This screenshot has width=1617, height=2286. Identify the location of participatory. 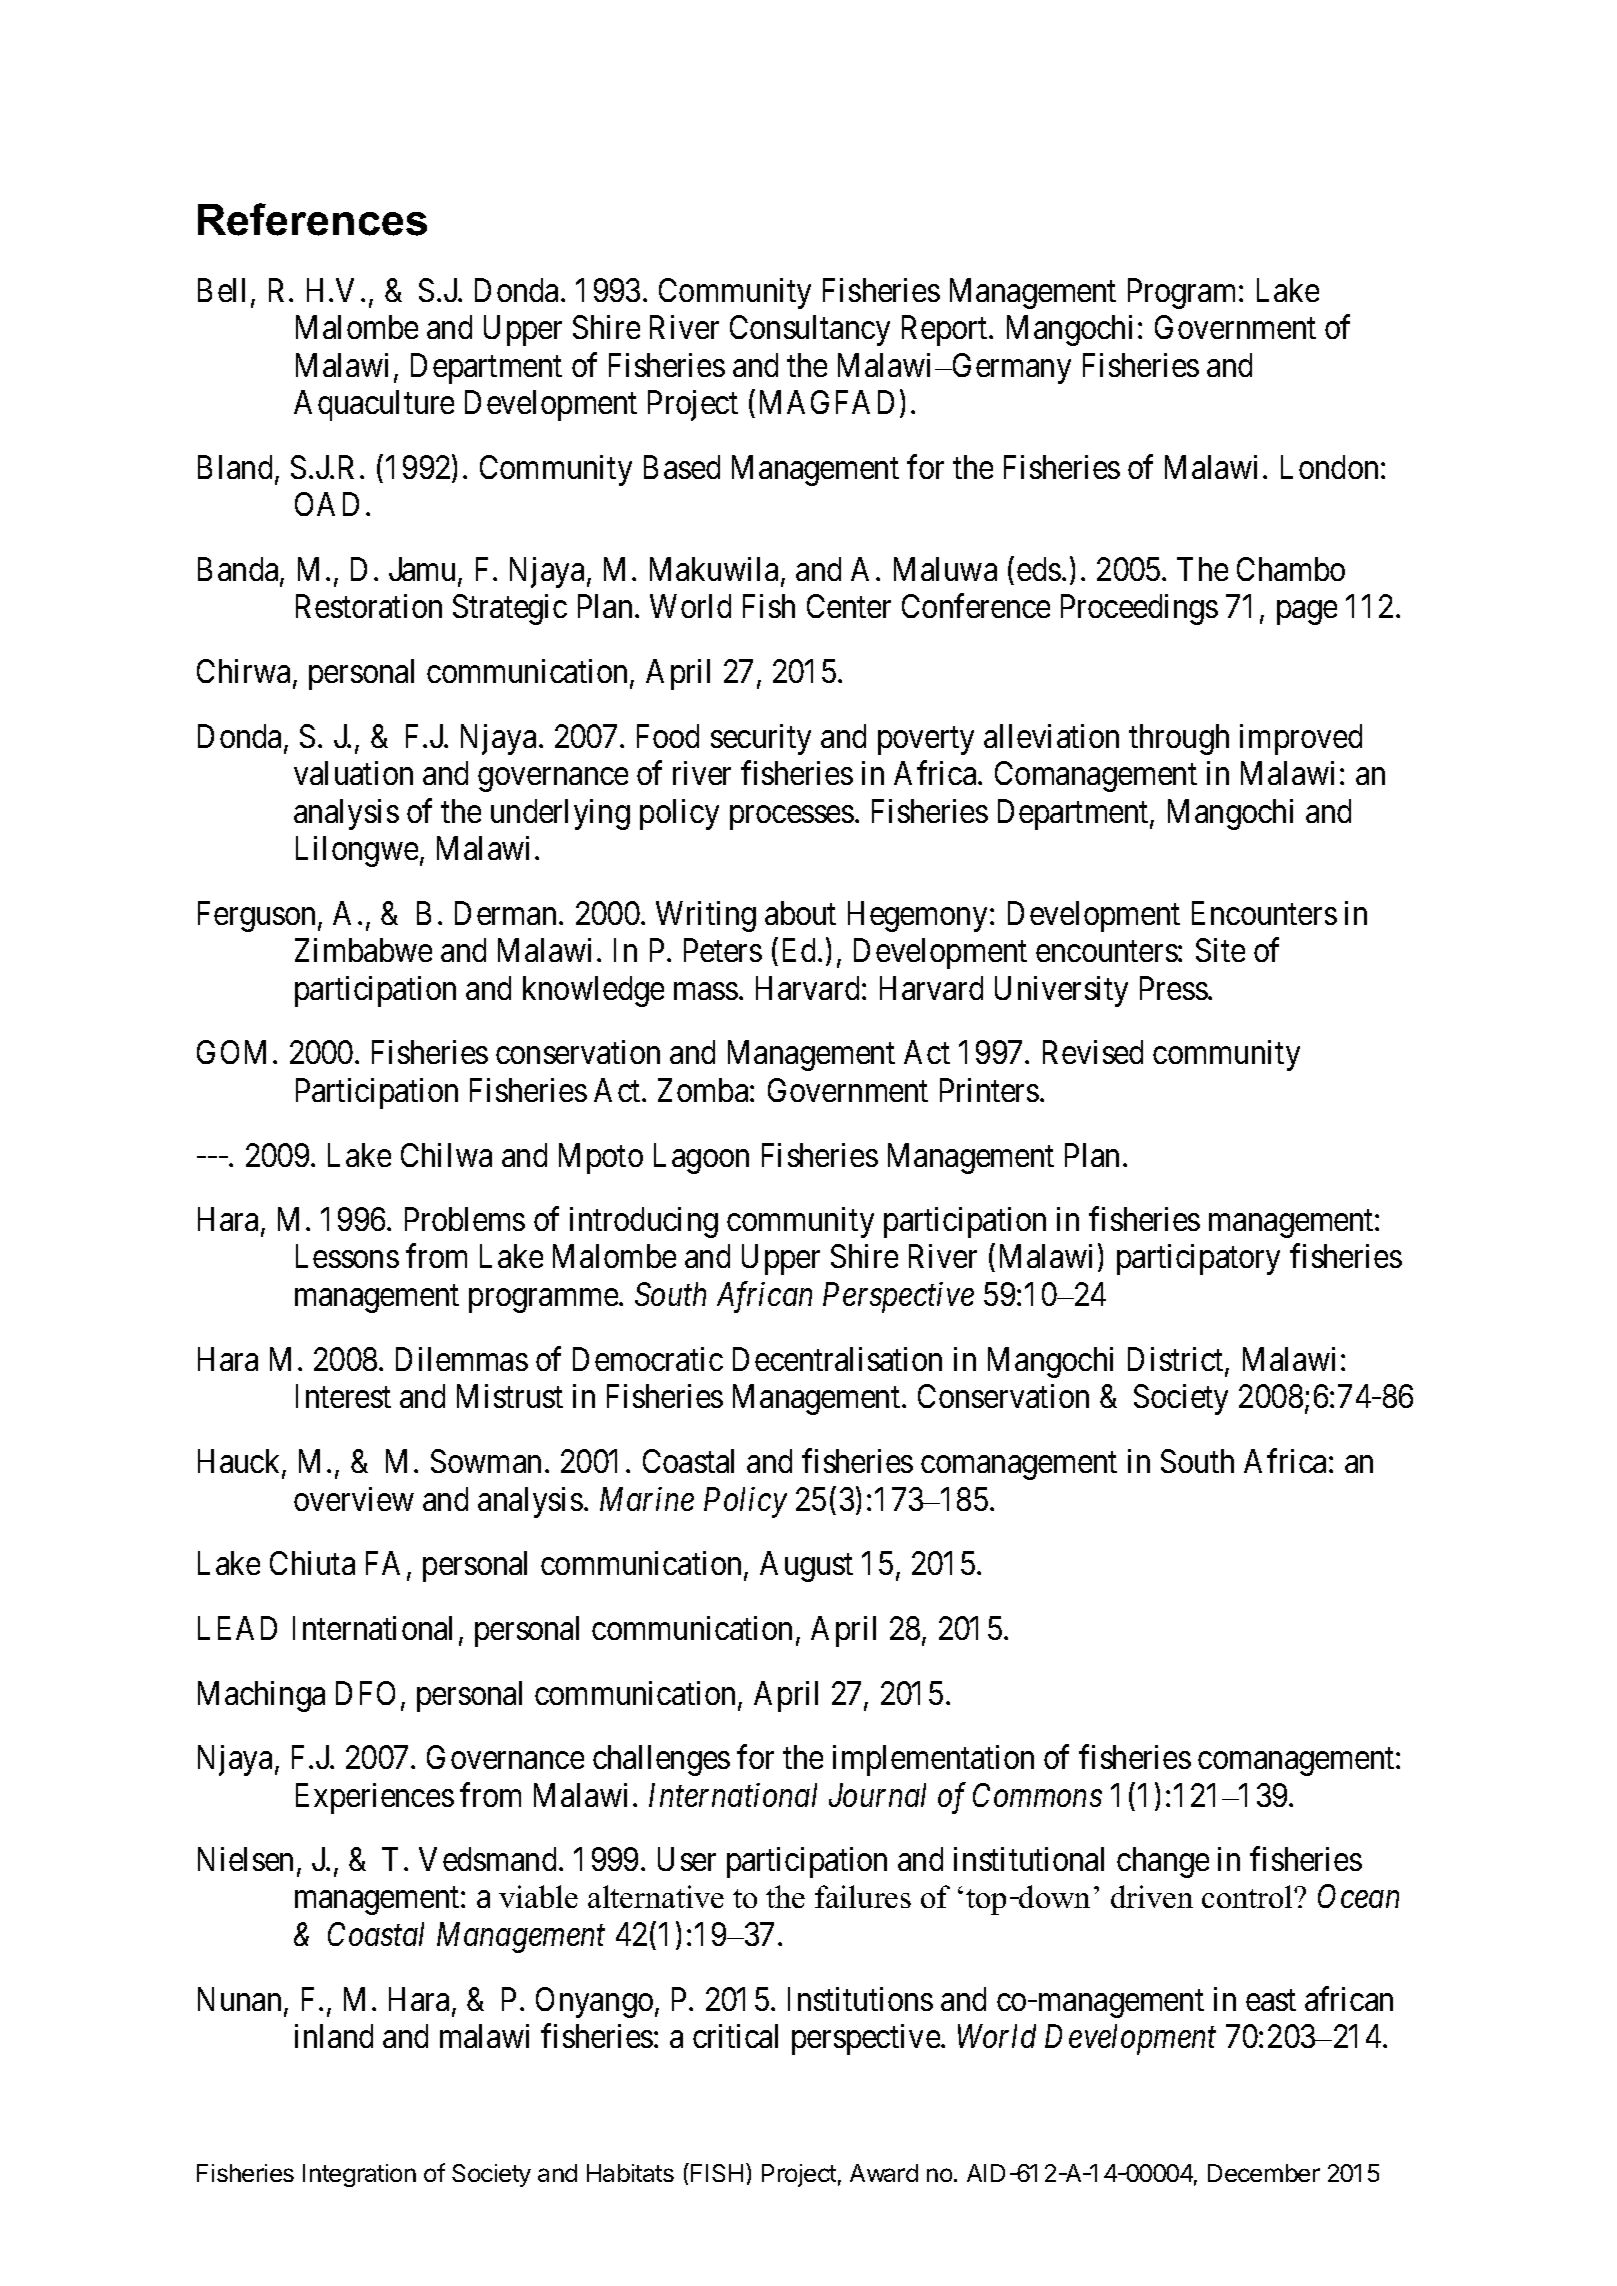
(1198, 1259).
